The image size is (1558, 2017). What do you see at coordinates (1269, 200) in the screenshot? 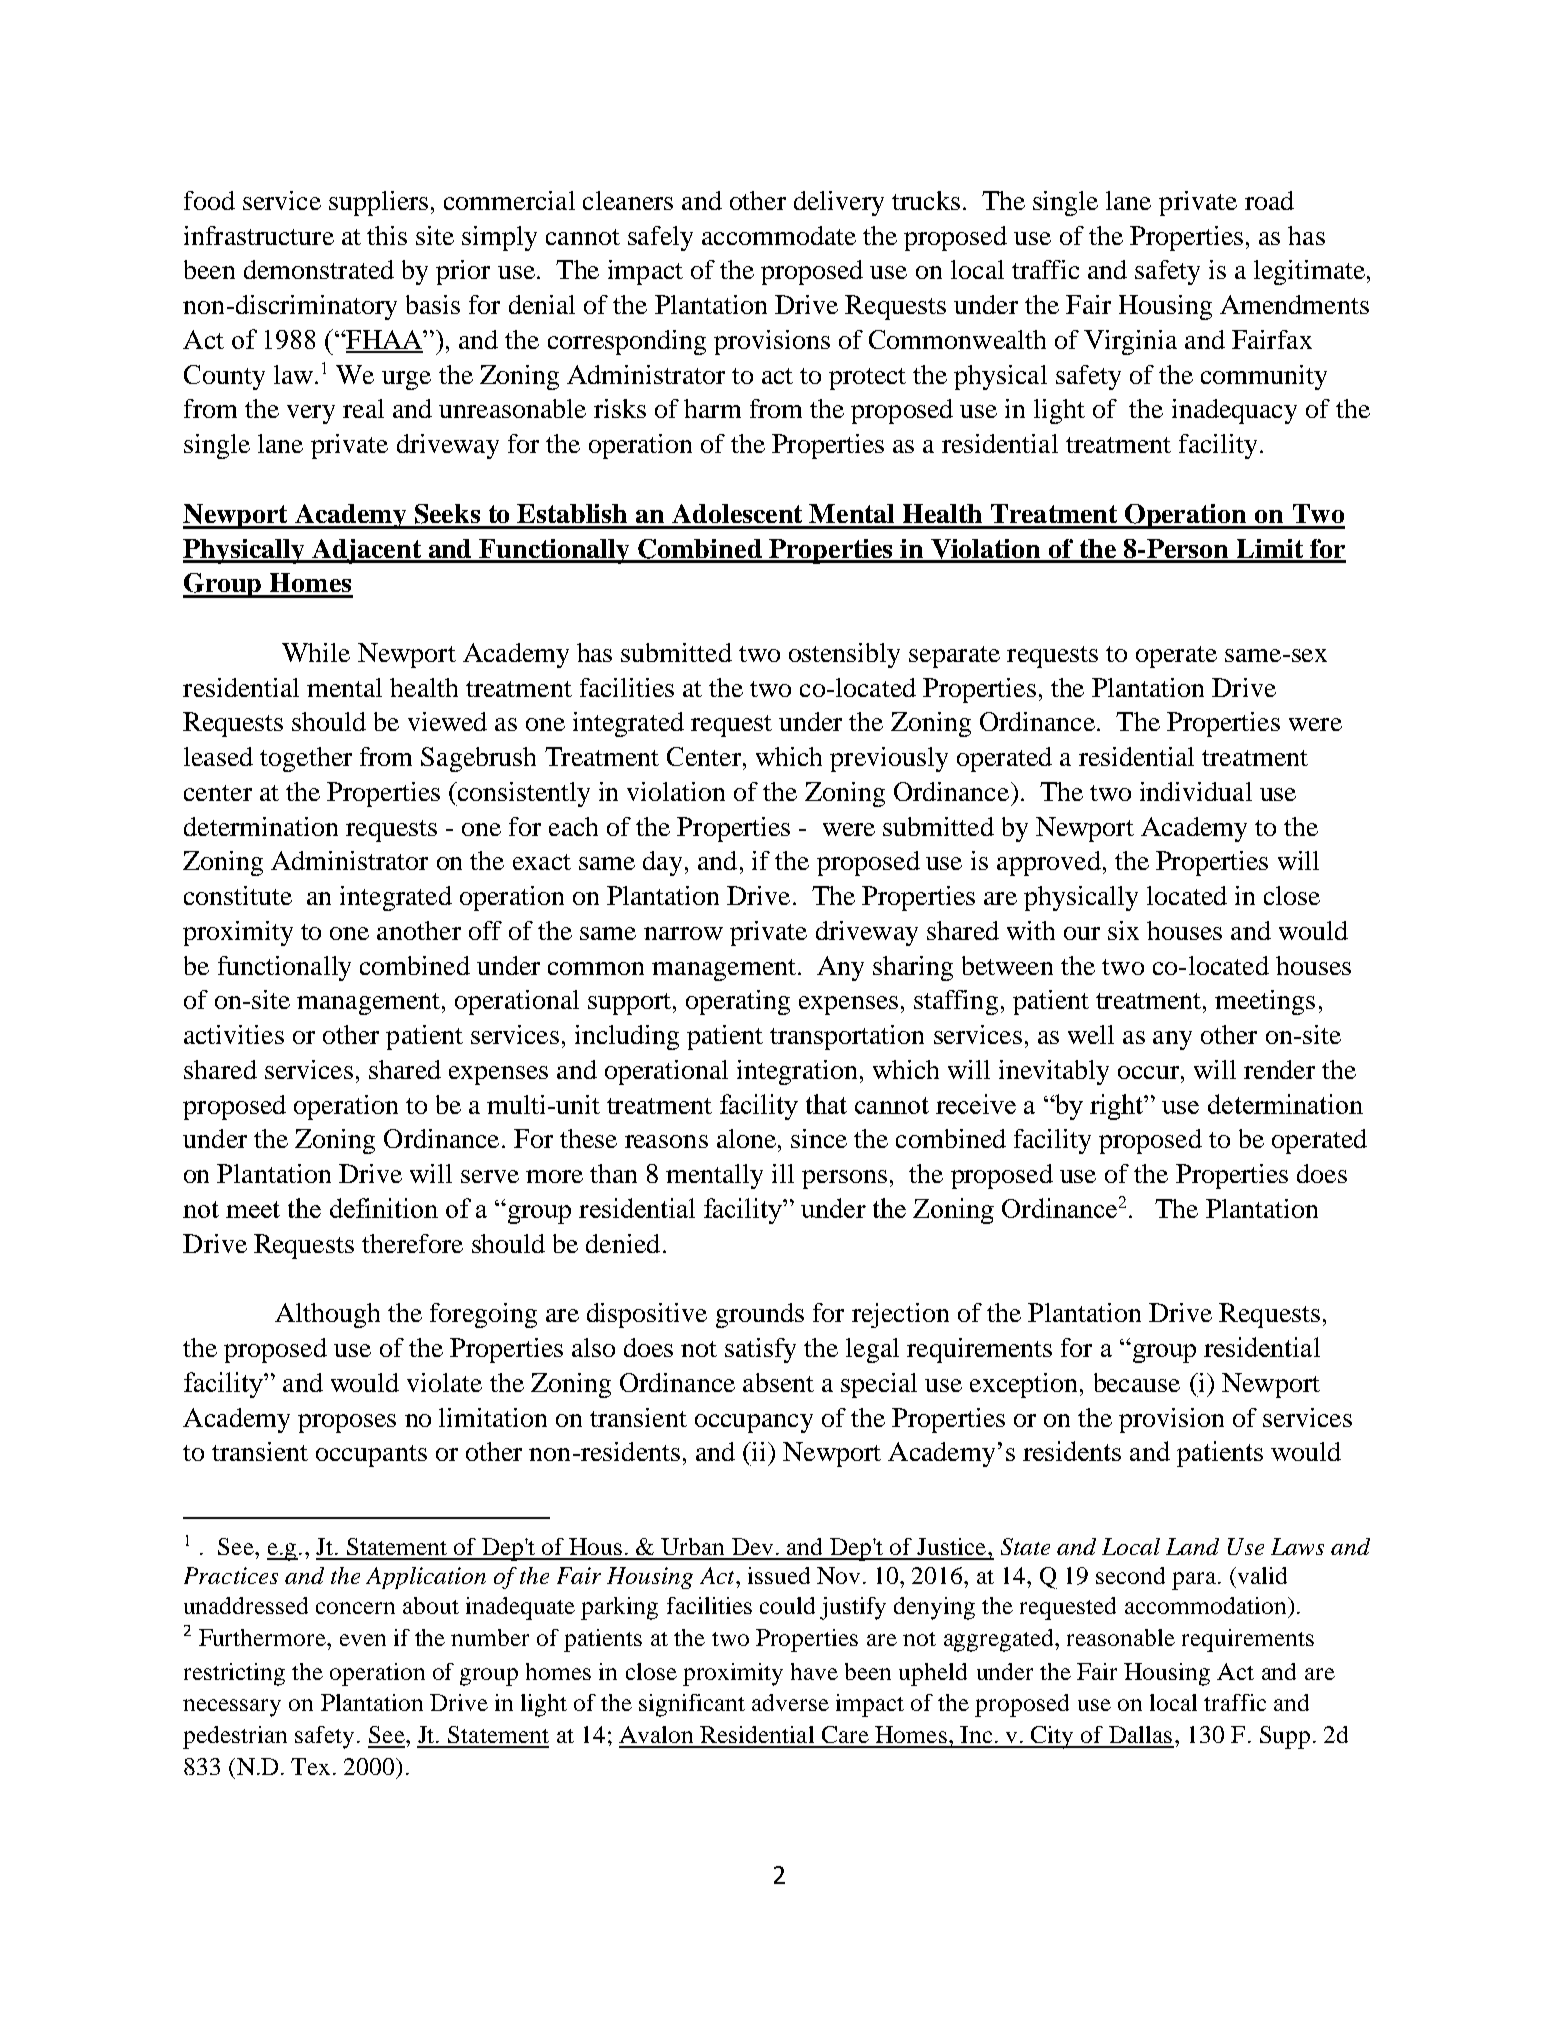
I see `road` at bounding box center [1269, 200].
